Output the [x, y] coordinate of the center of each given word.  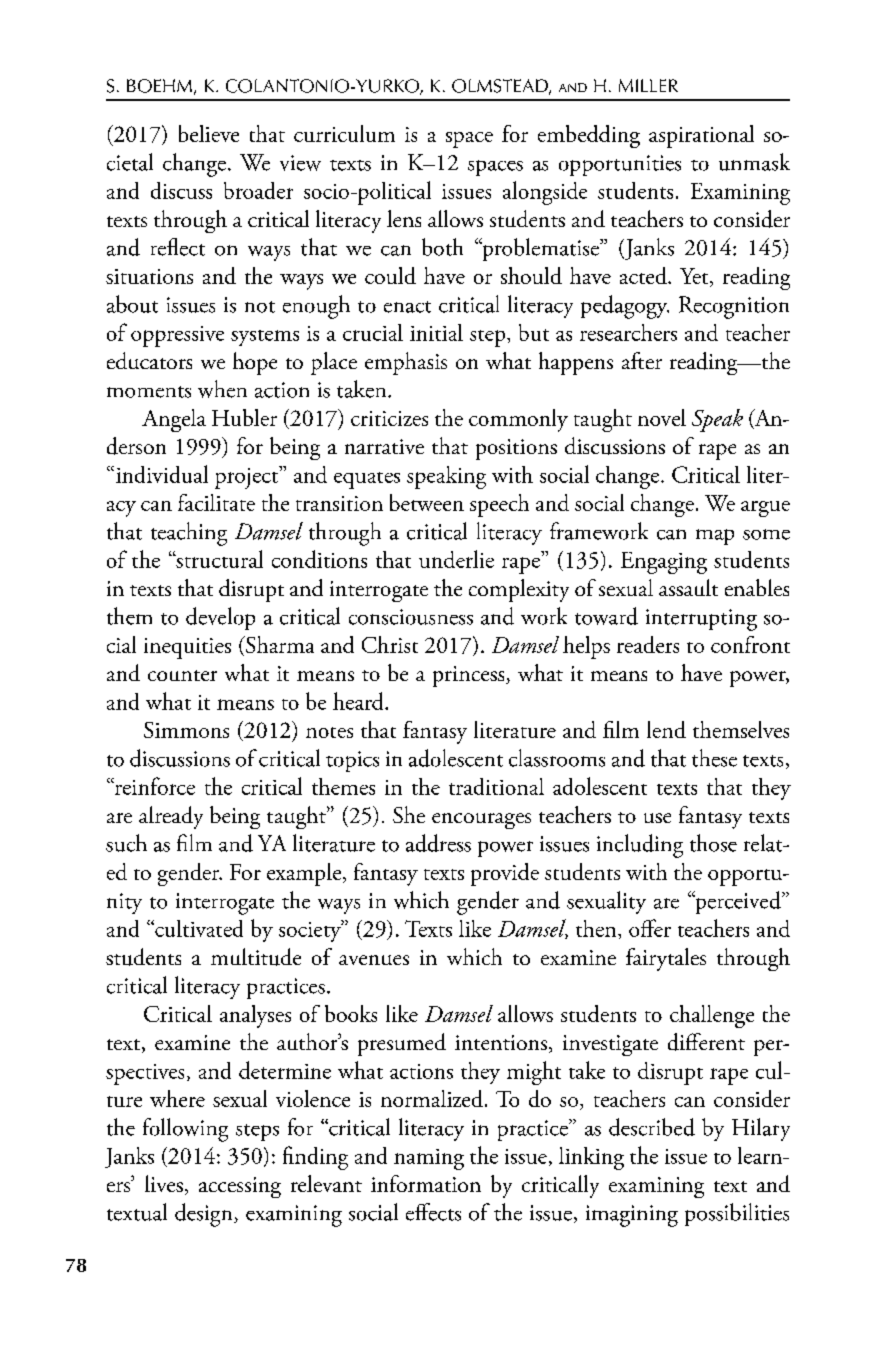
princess [470, 676]
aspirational [701, 136]
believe [209, 133]
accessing [240, 1187]
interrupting [701, 620]
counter [182, 675]
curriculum [344, 133]
